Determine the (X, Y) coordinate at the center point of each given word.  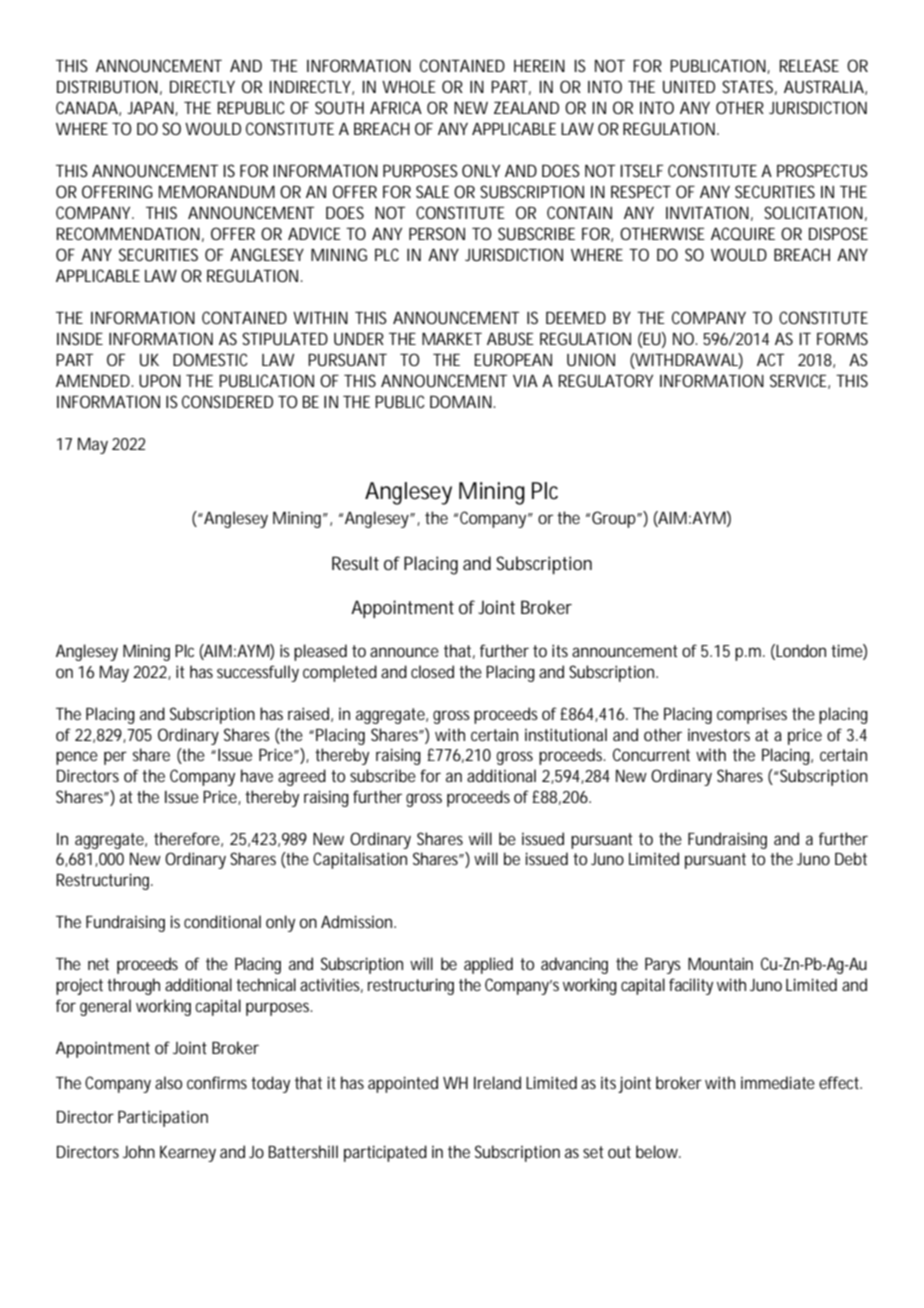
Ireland (497, 1082)
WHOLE (409, 86)
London (801, 650)
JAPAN (150, 108)
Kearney (188, 1154)
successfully (258, 673)
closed (432, 671)
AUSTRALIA (824, 86)
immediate (778, 1082)
